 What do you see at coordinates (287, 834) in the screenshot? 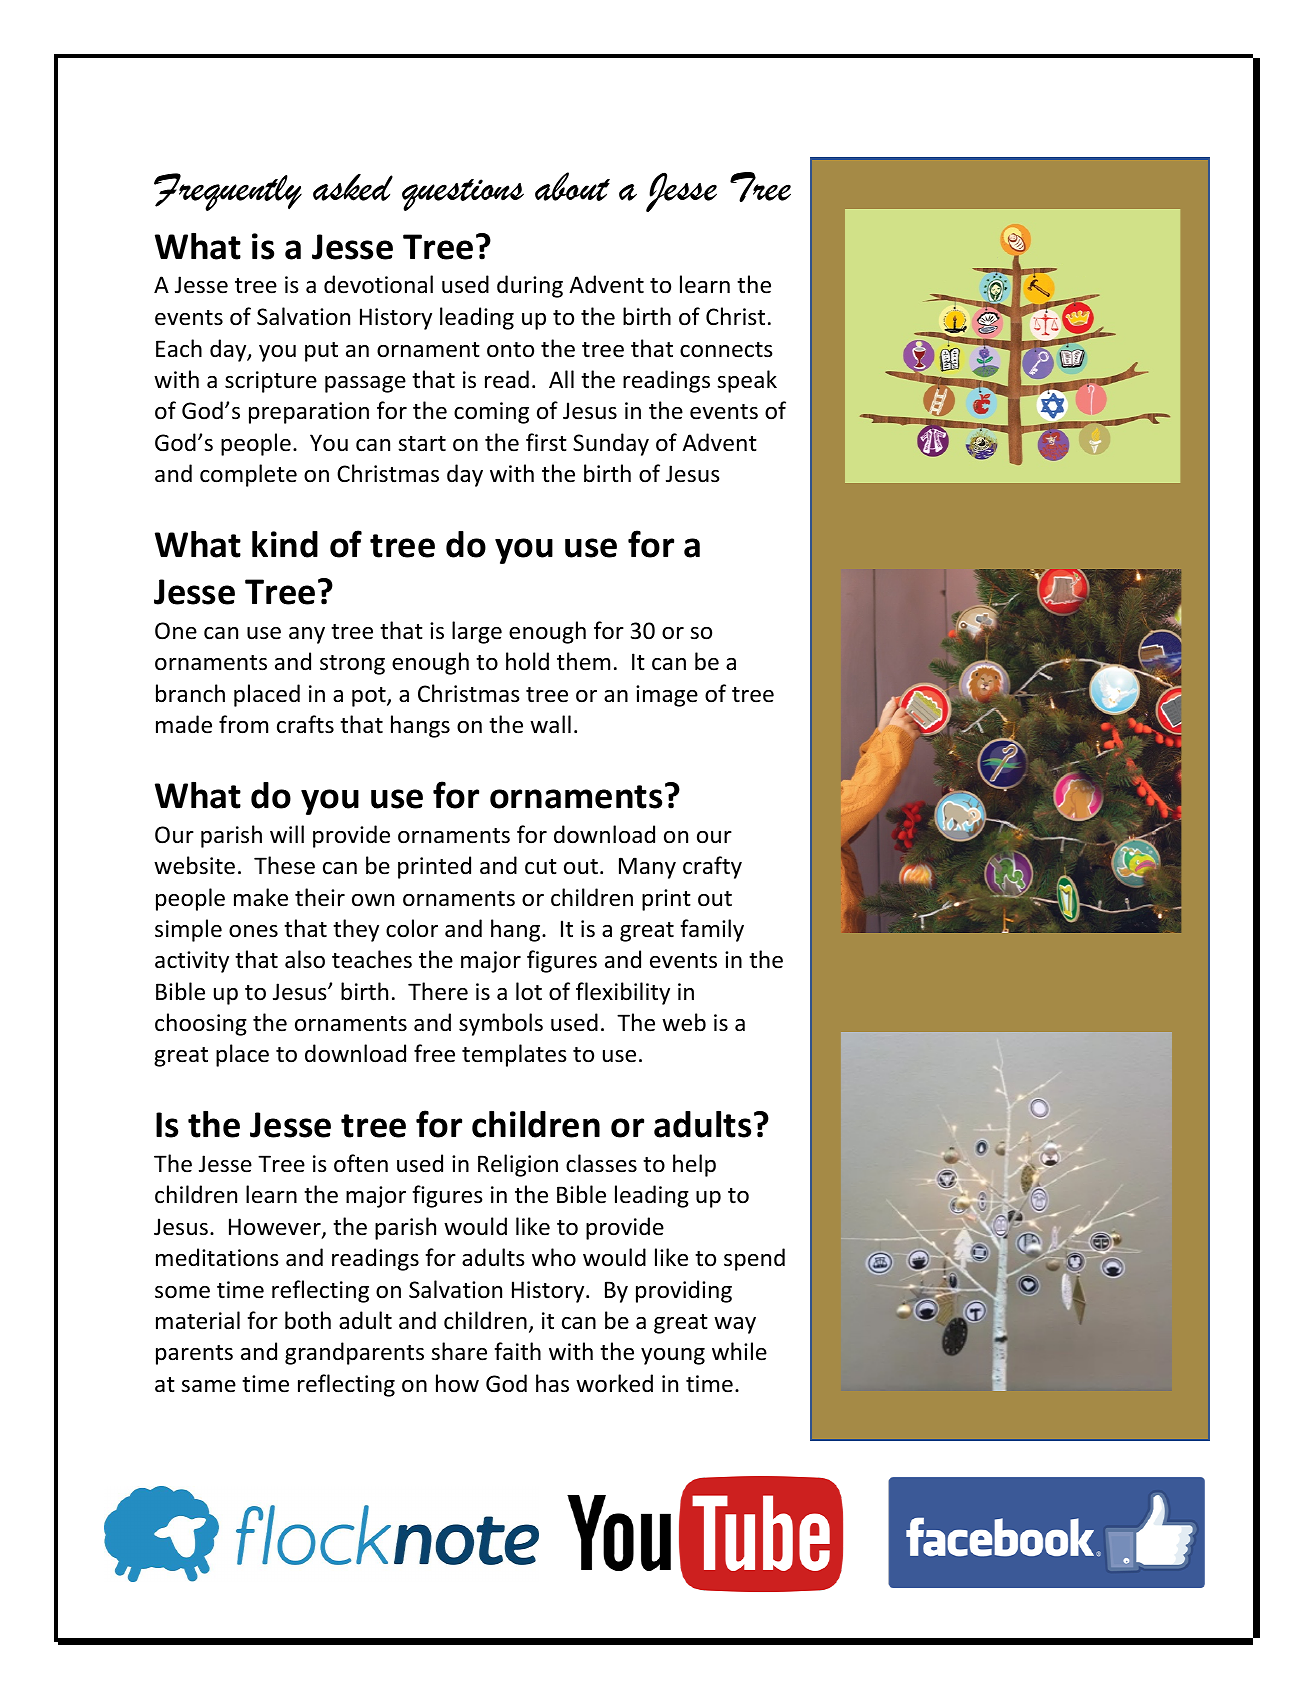
I see `will` at bounding box center [287, 834].
